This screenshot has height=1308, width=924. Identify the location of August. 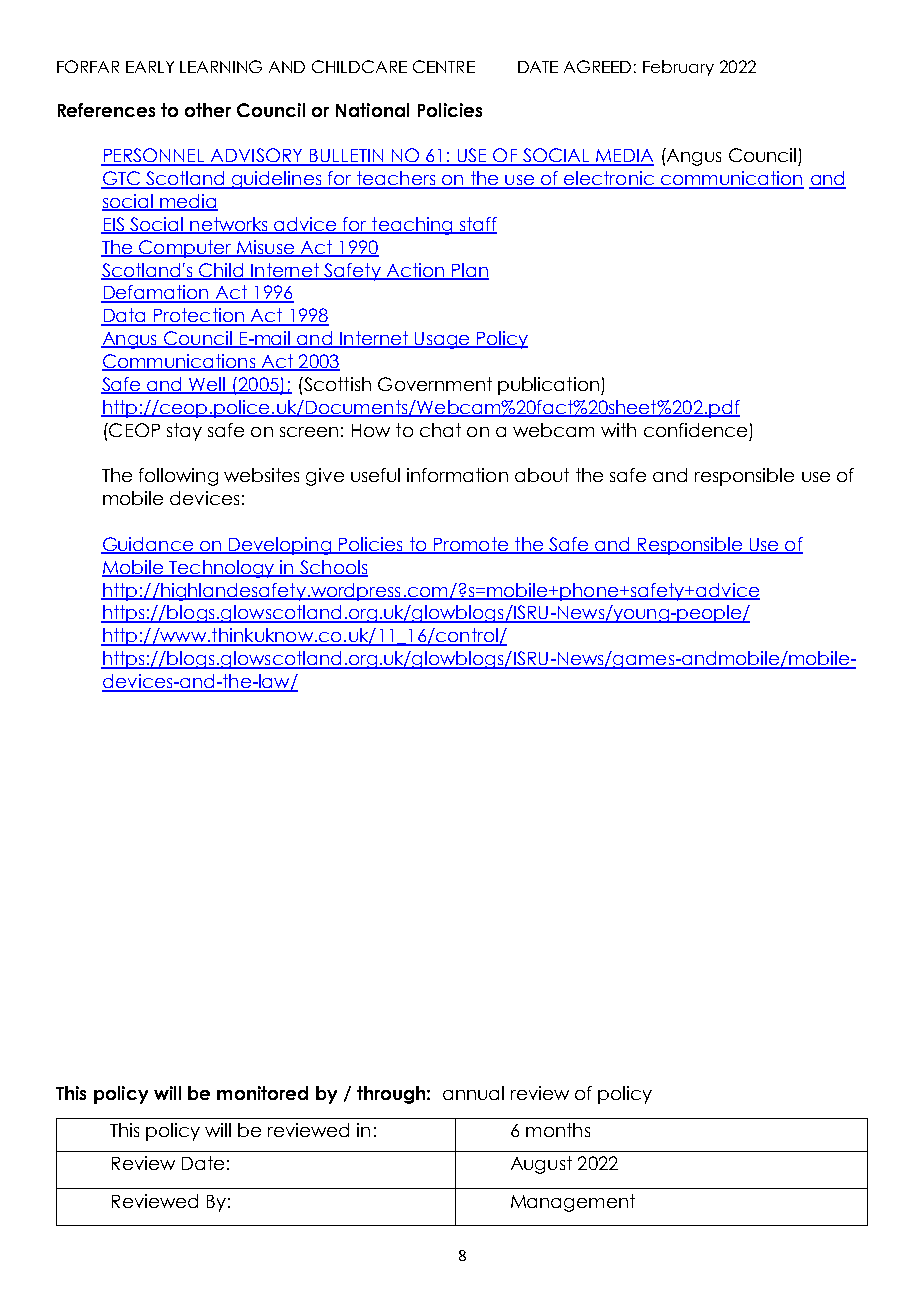
(541, 1165).
